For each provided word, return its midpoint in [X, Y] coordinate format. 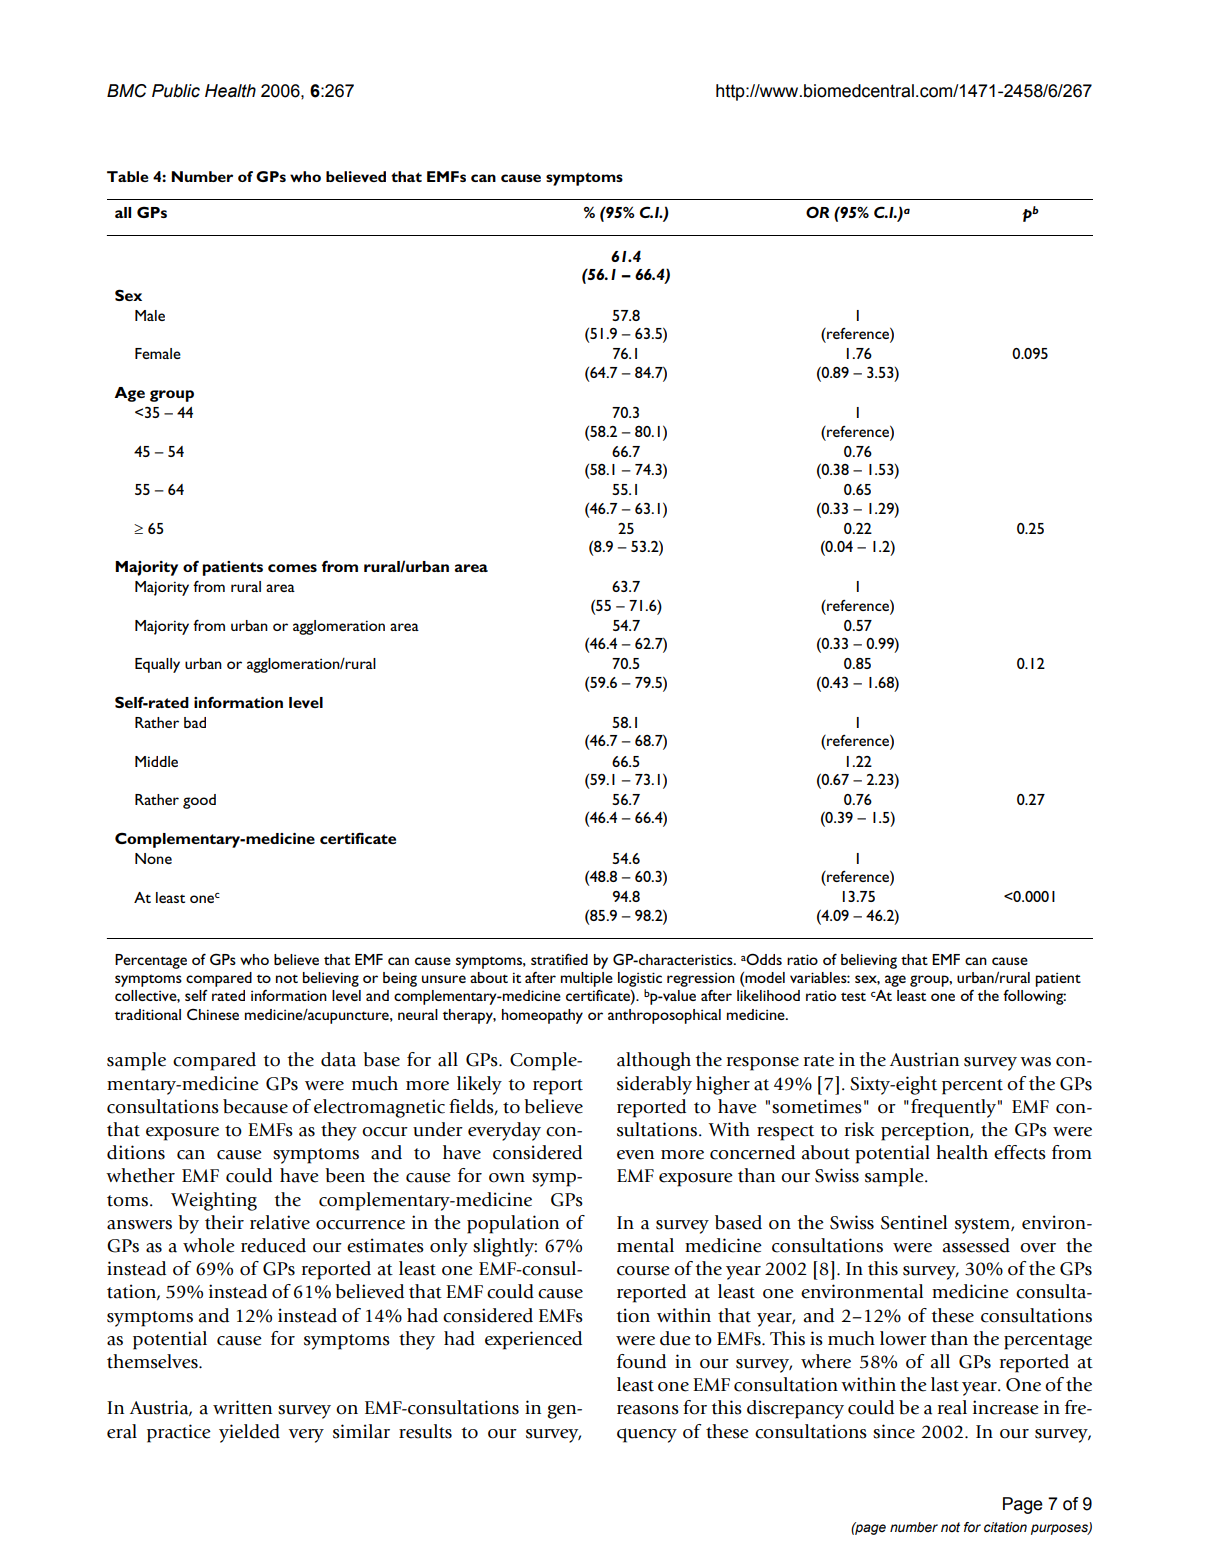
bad [195, 722]
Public [176, 91]
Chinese [213, 1014]
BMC [127, 91]
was [1035, 1062]
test [853, 996]
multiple [587, 979]
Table [127, 176]
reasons [648, 1410]
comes [292, 568]
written [242, 1407]
